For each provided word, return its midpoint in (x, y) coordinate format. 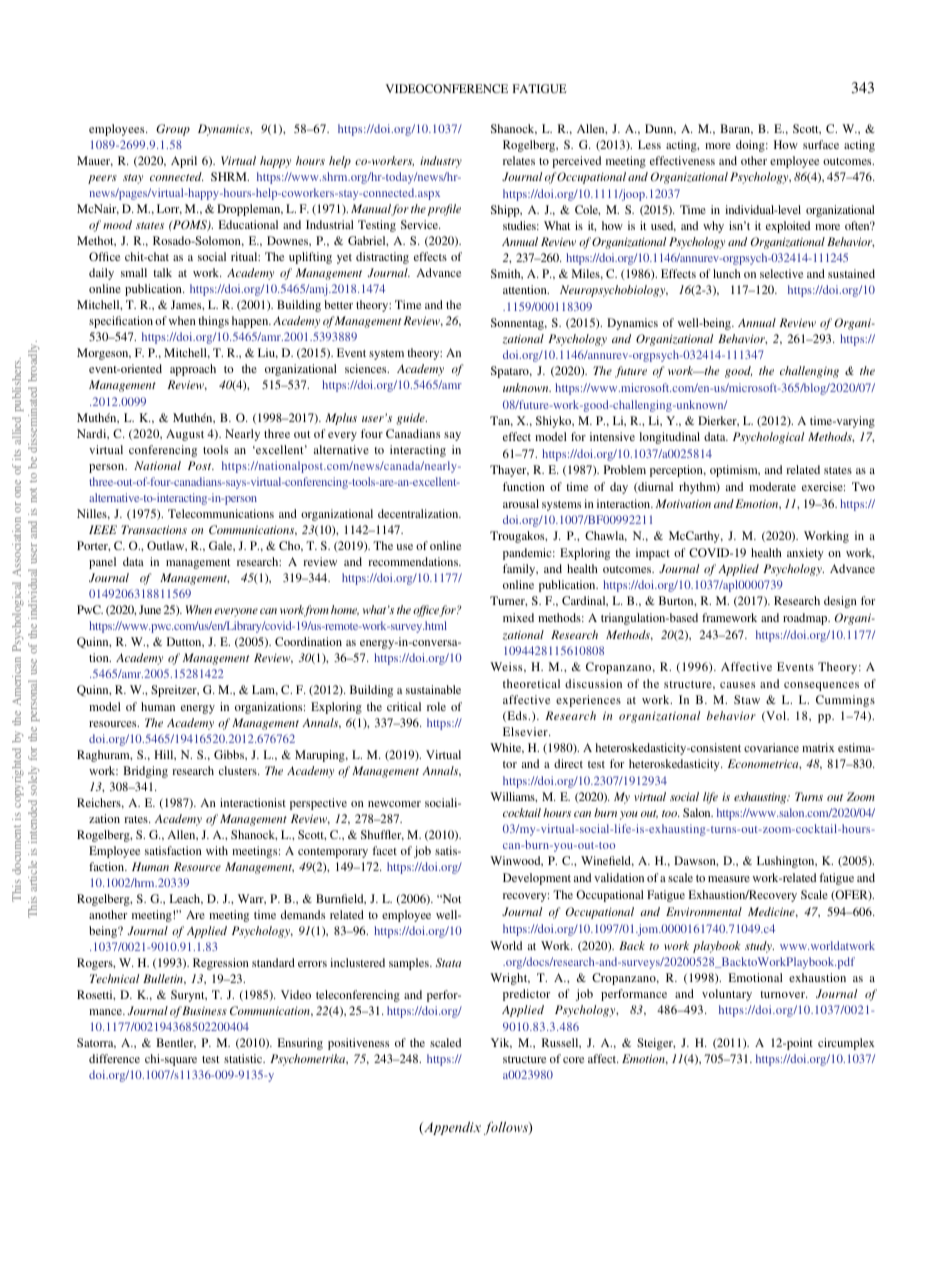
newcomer (394, 804)
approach (193, 370)
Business (204, 1010)
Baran (736, 129)
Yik (501, 1043)
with (217, 850)
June (150, 609)
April (184, 162)
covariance (771, 747)
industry (441, 162)
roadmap (806, 619)
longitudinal (669, 438)
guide (411, 419)
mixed (518, 617)
